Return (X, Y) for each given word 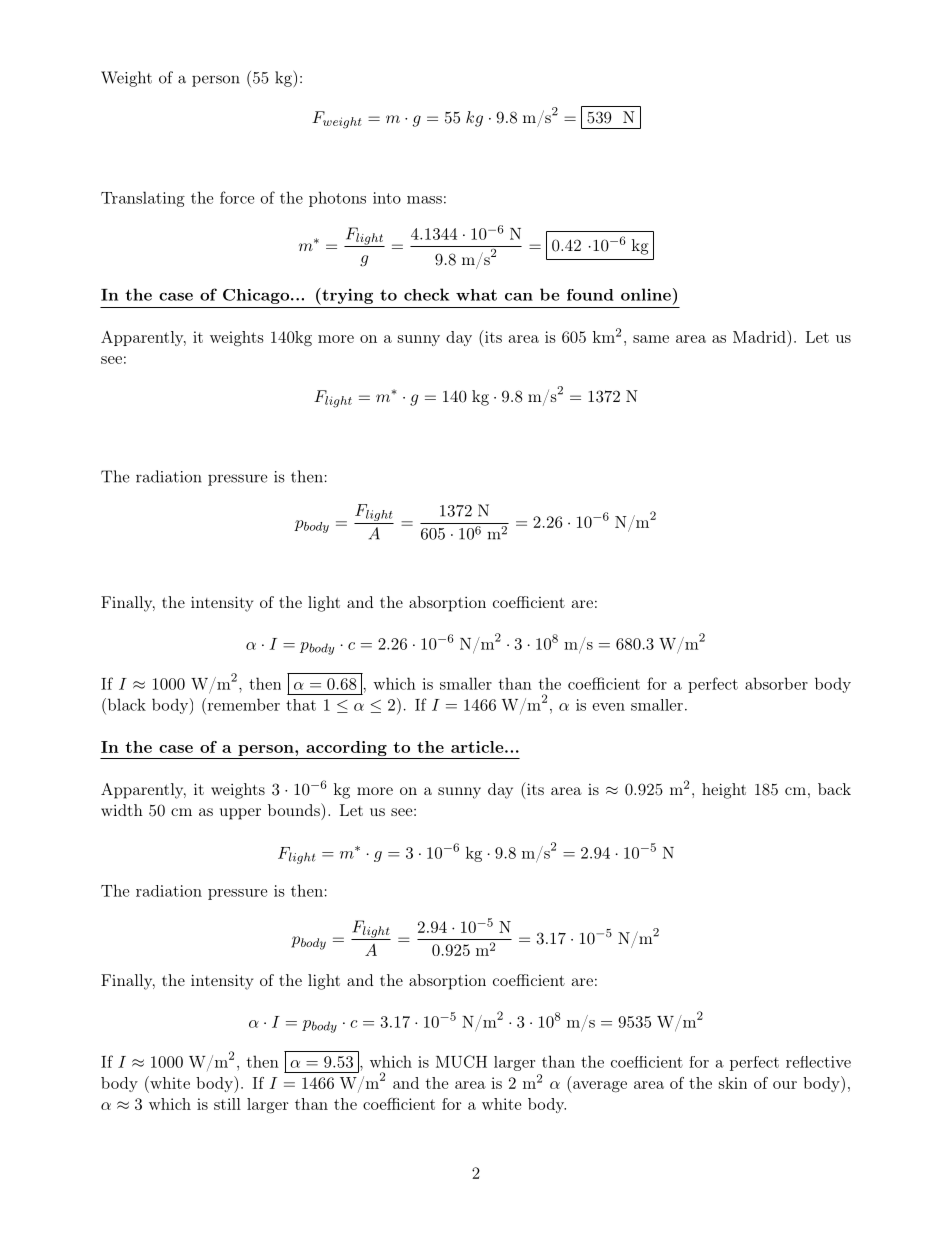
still (227, 1104)
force (237, 197)
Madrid (760, 336)
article (477, 747)
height (724, 791)
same (651, 339)
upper (240, 814)
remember (242, 704)
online (646, 294)
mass (424, 200)
